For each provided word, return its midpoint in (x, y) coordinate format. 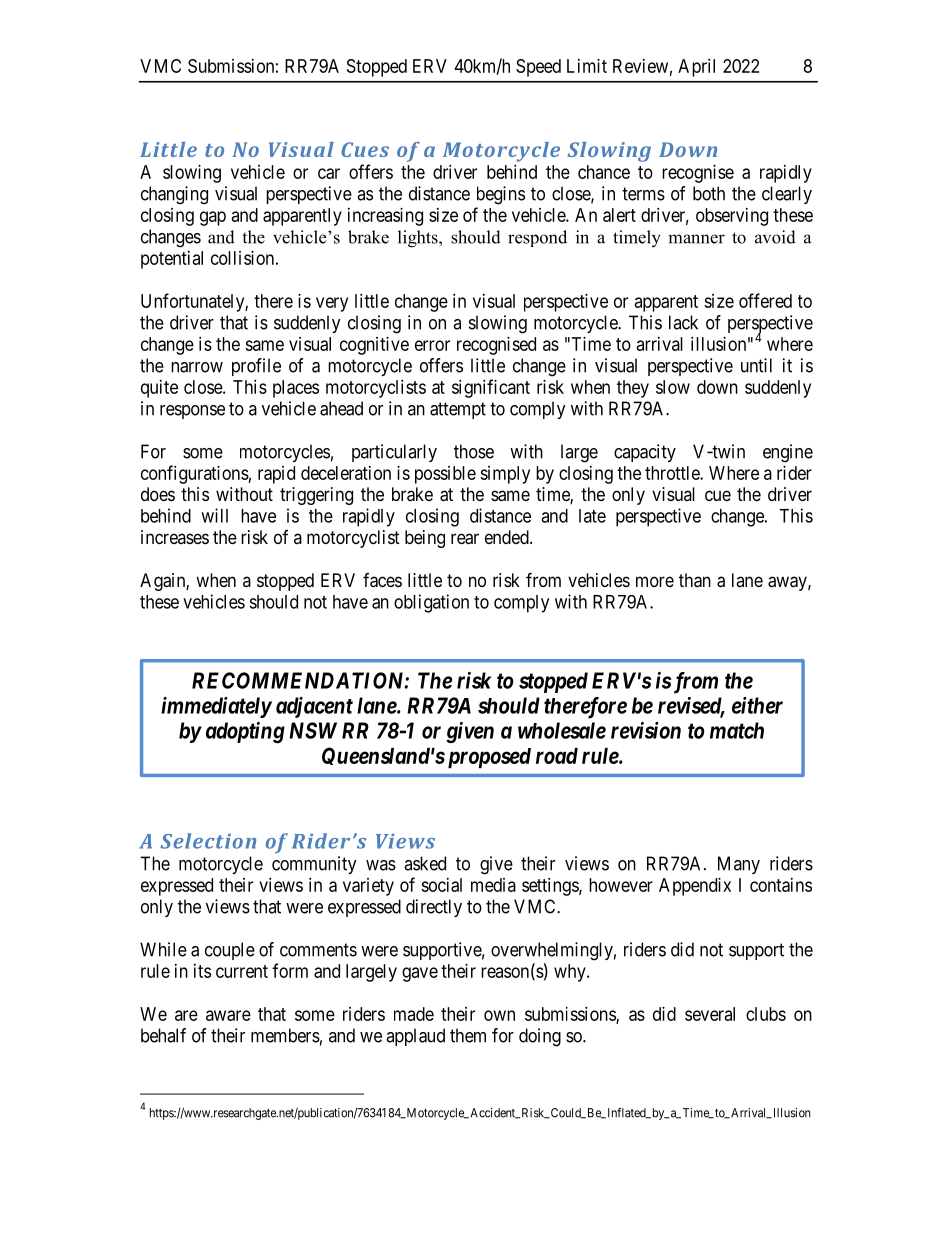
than (695, 580)
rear (465, 539)
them (468, 1035)
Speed (538, 68)
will (214, 515)
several (710, 1014)
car (329, 173)
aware (228, 1015)
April (696, 68)
